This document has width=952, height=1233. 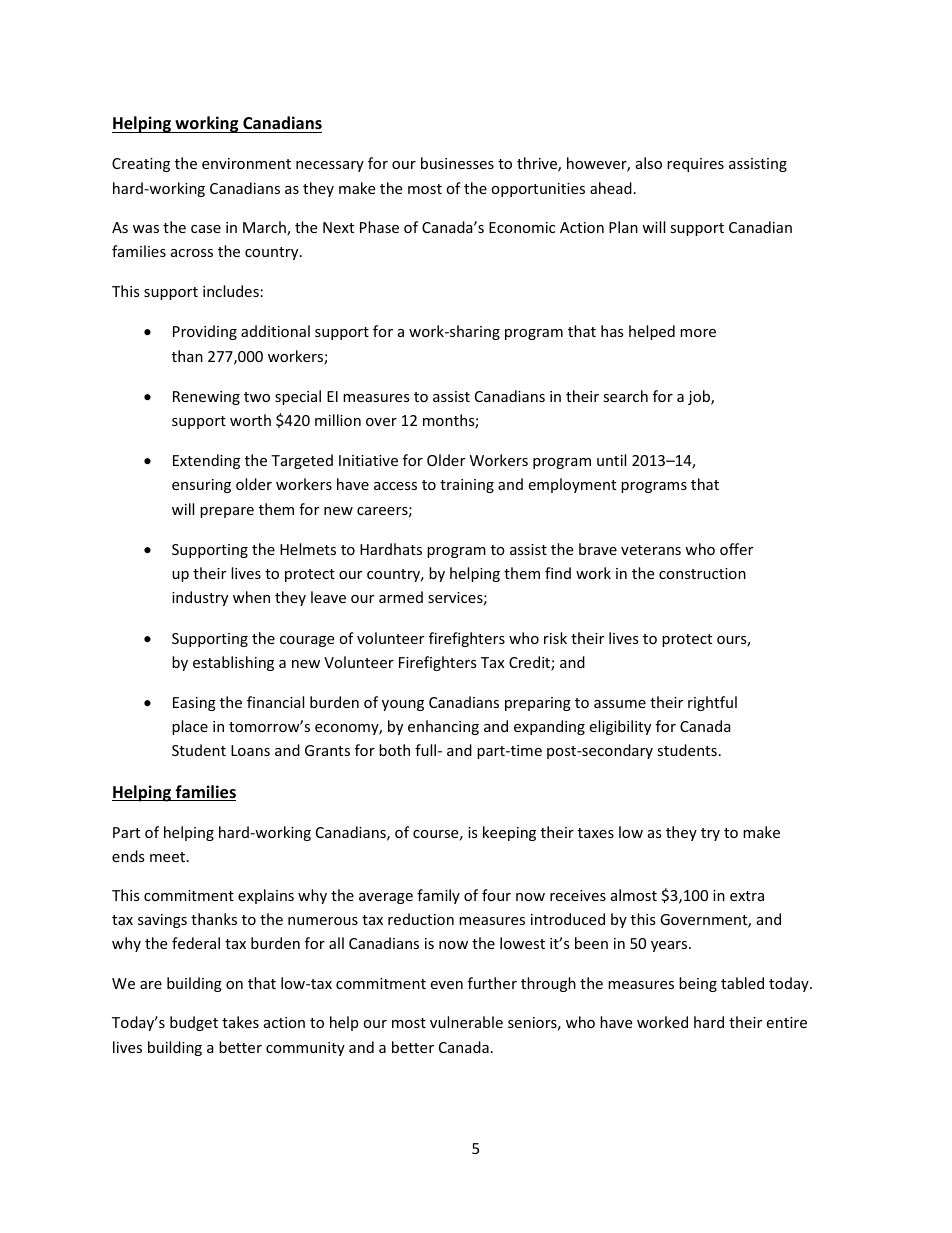 I want to click on million, so click(x=338, y=420).
